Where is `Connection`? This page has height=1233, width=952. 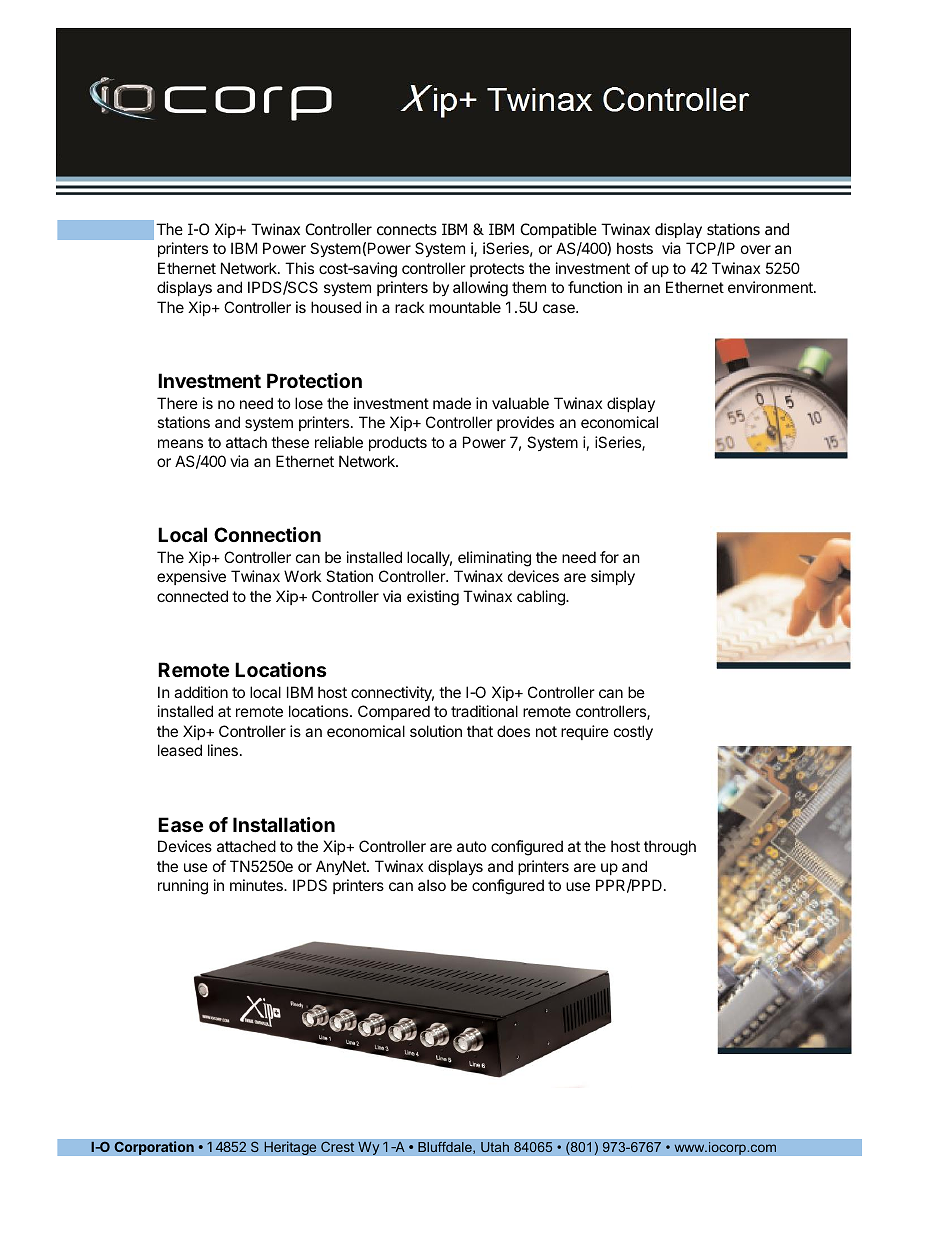 Connection is located at coordinates (267, 534).
